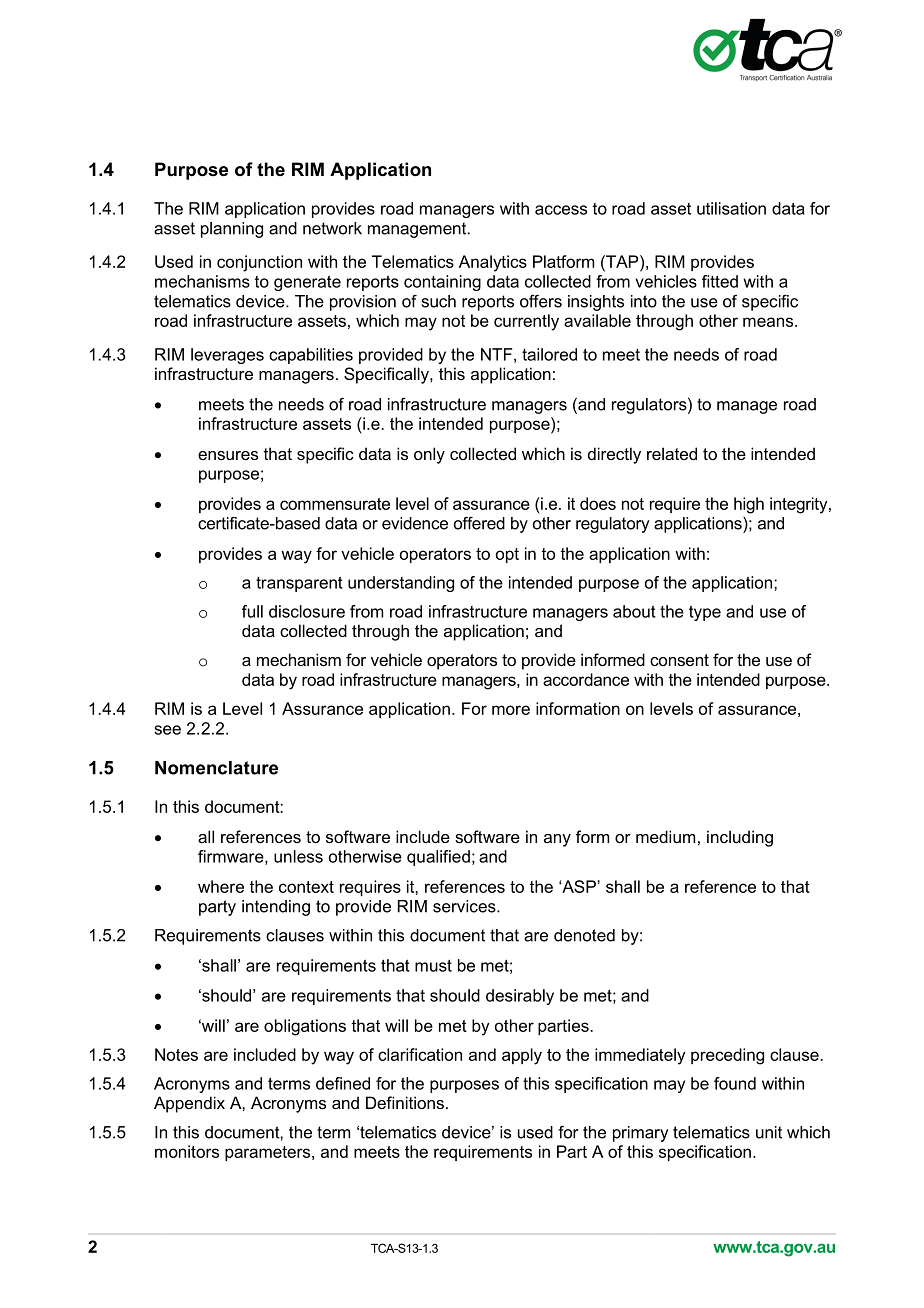 The width and height of the document is (924, 1308). I want to click on Analytics, so click(493, 263).
